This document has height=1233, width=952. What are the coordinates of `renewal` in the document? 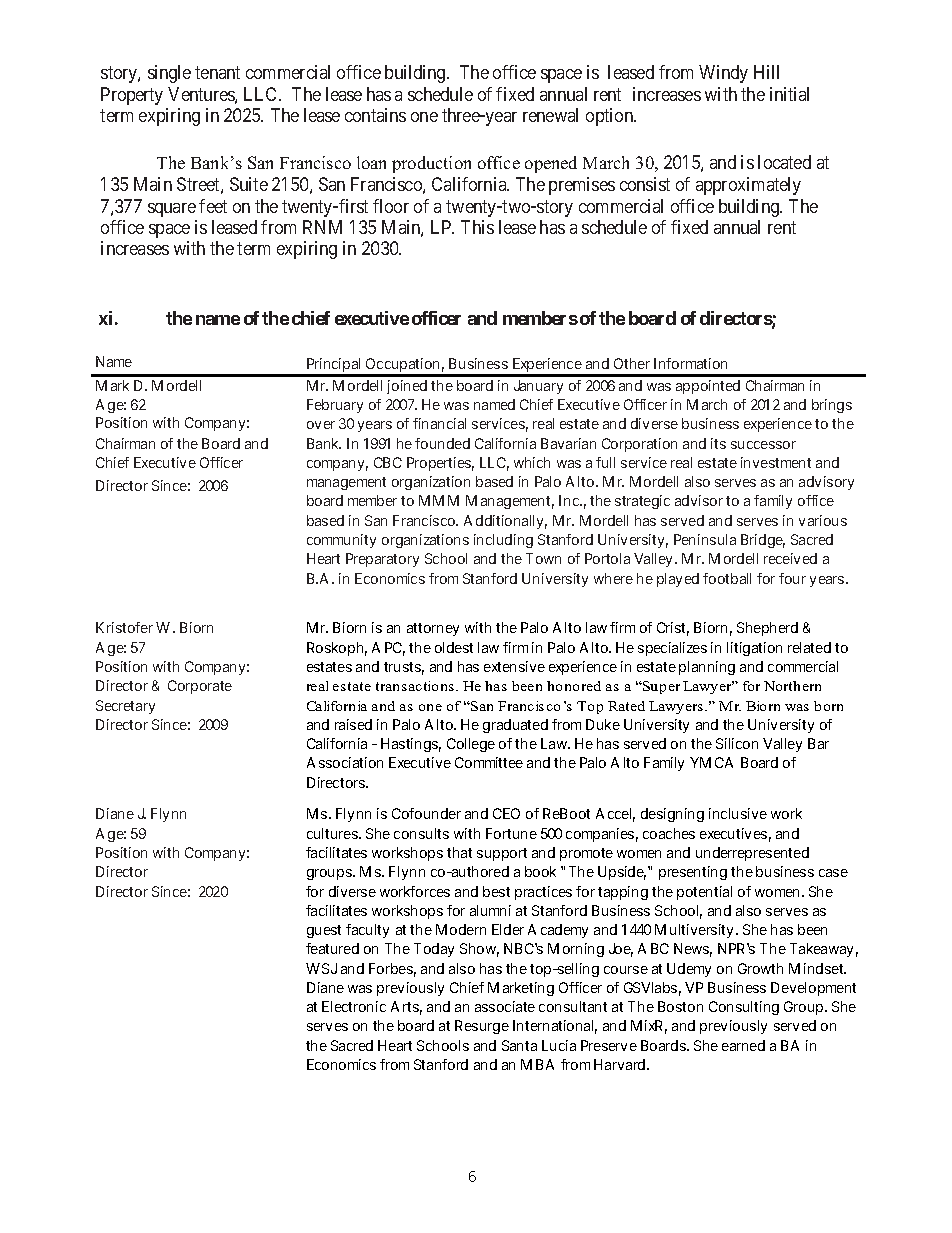 It's located at (550, 115).
